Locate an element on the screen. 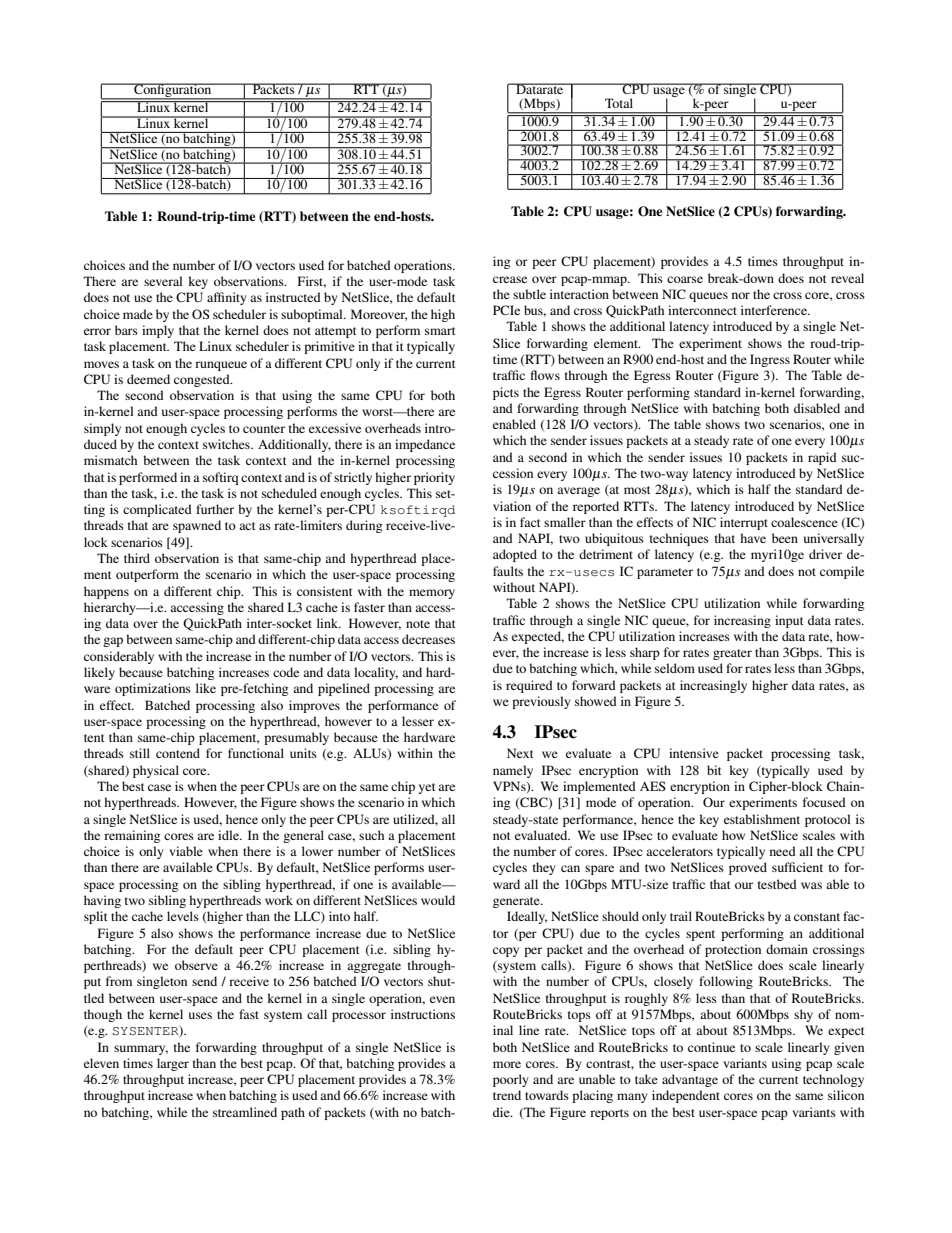  fact is located at coordinates (530, 522).
